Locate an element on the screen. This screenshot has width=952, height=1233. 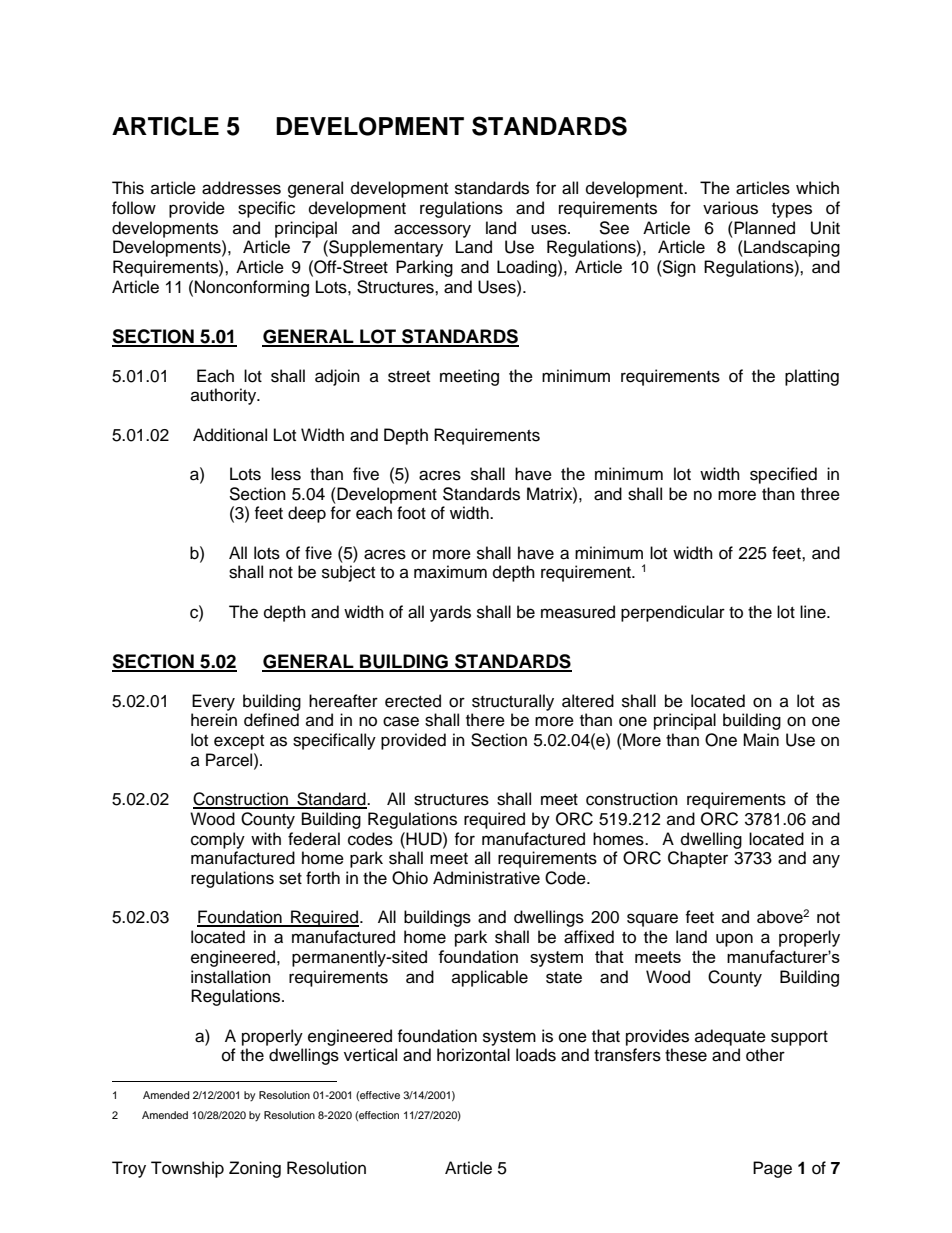
Township is located at coordinates (187, 1169).
